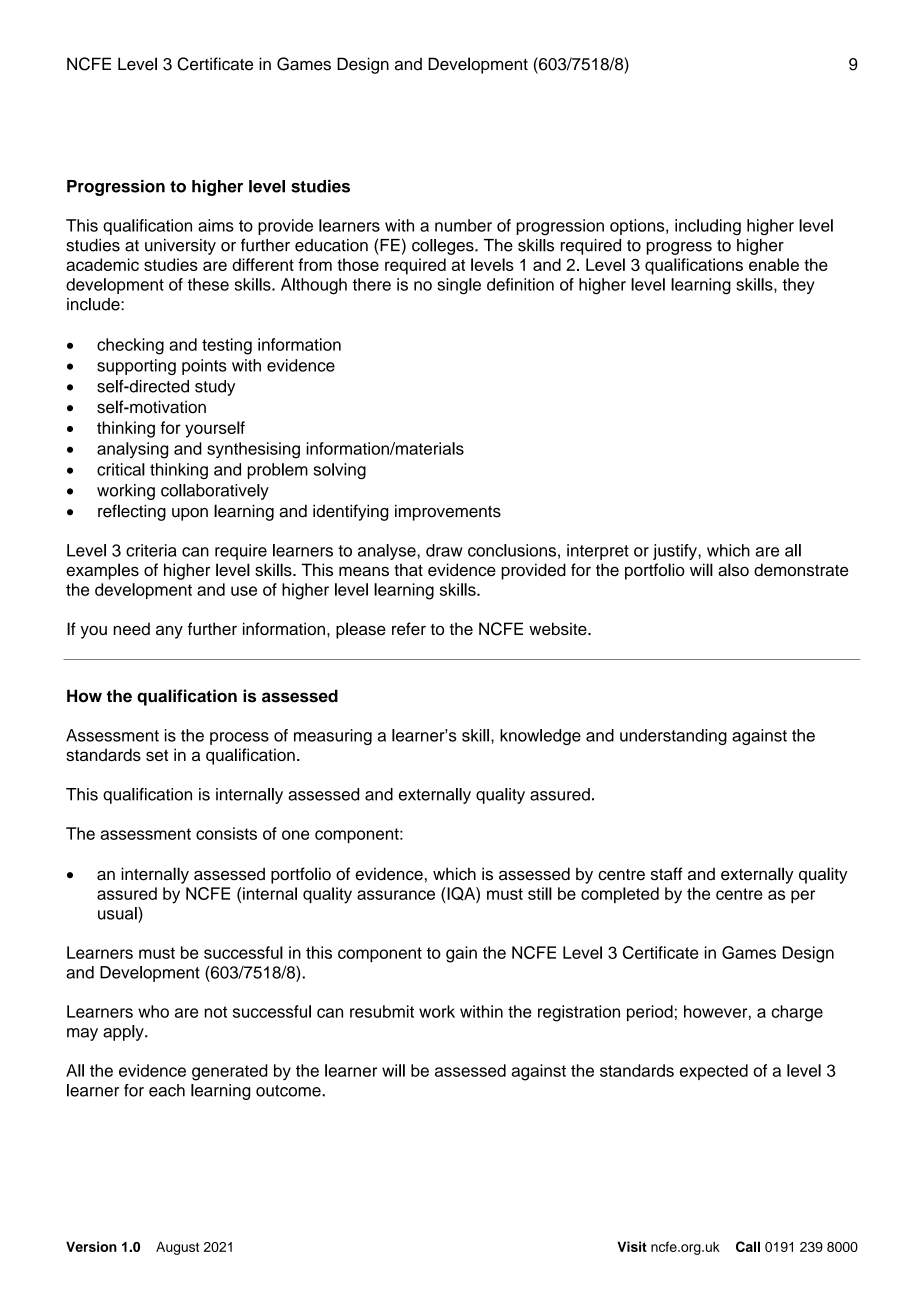 The height and width of the screenshot is (1308, 924). I want to click on including, so click(708, 227).
